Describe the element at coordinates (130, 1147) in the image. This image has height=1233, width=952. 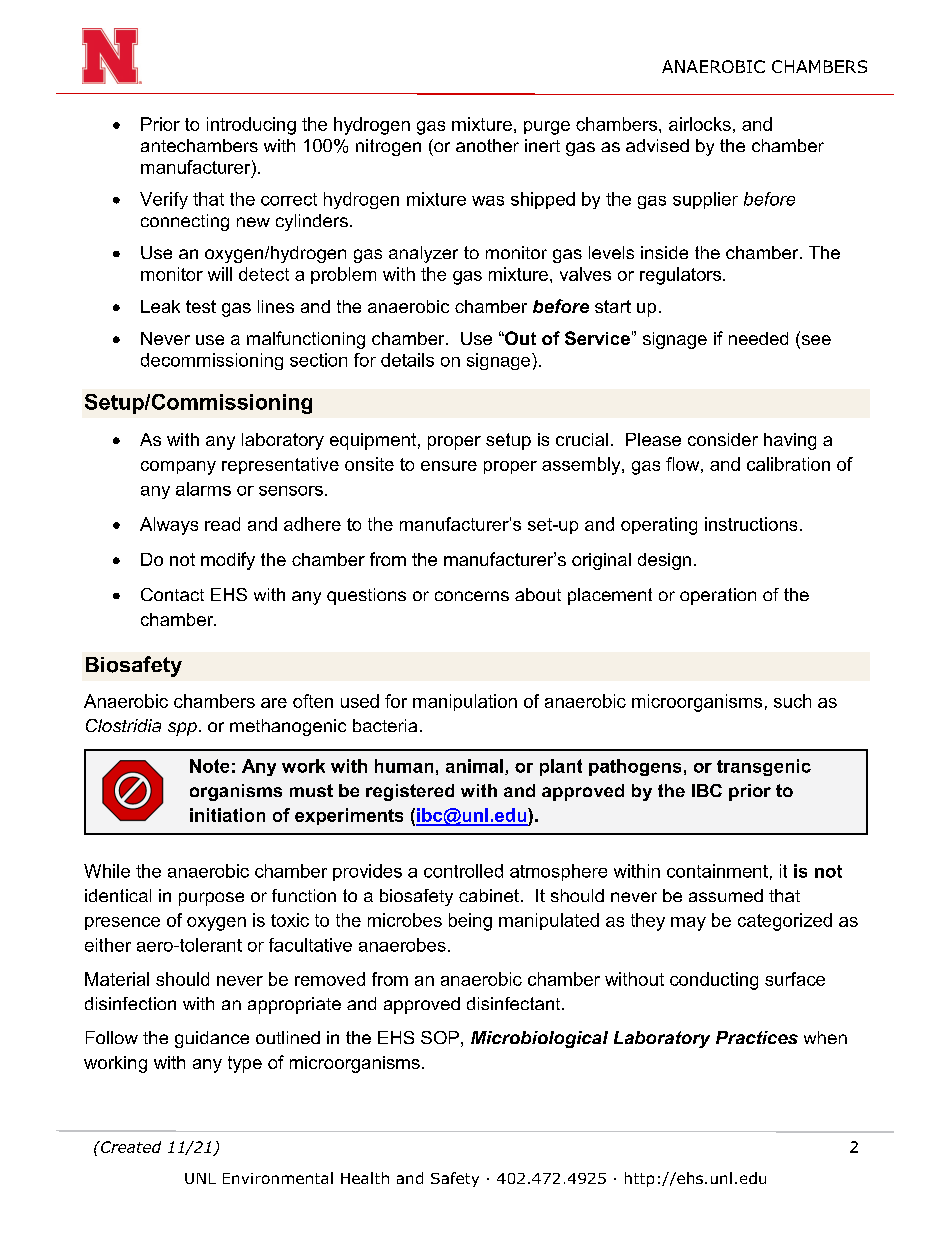
I see `Created` at that location.
